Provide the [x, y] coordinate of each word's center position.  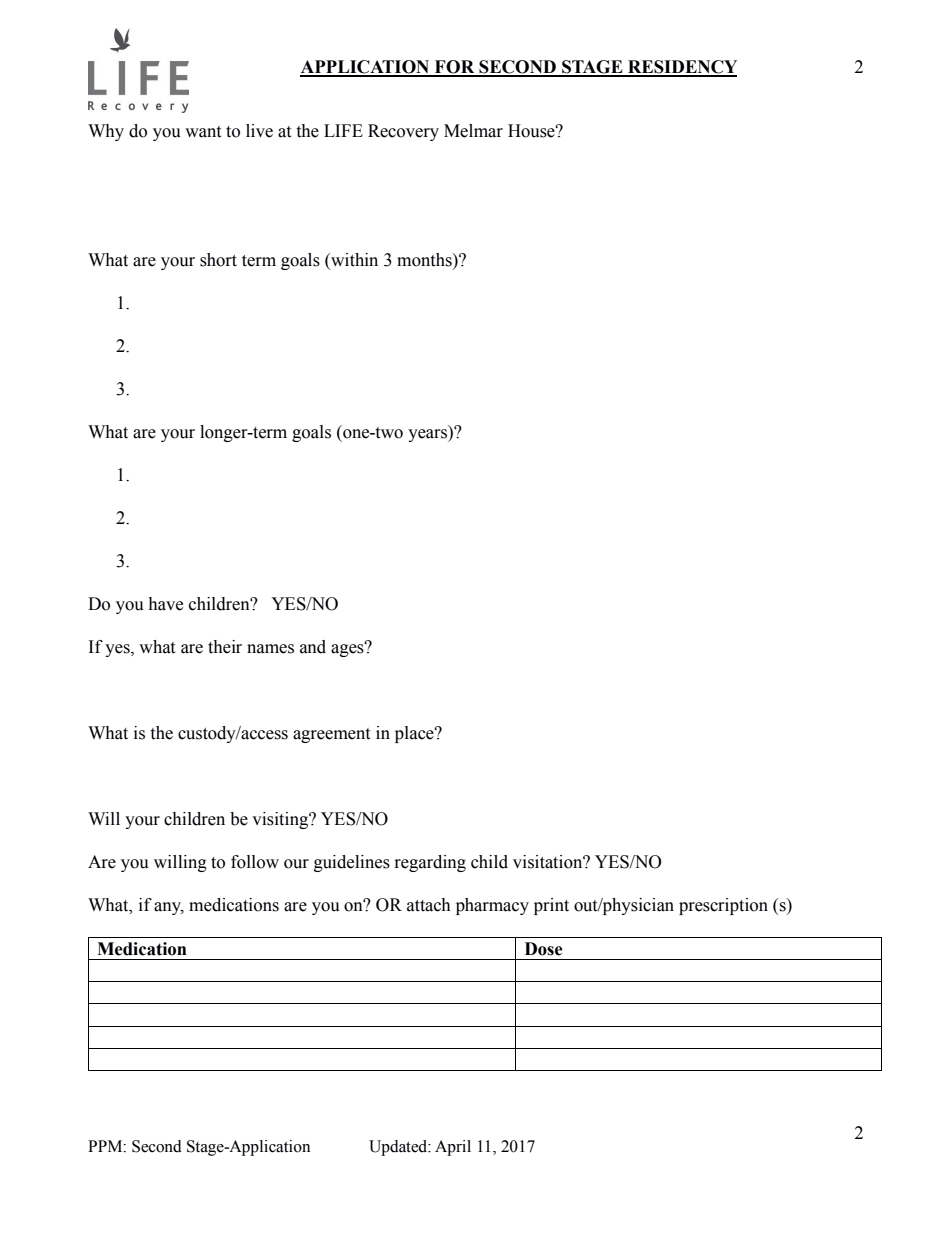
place [415, 734]
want [203, 132]
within [353, 261]
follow [255, 862]
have [165, 604]
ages [348, 649]
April [453, 1148]
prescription [723, 906]
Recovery [403, 132]
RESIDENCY [681, 68]
